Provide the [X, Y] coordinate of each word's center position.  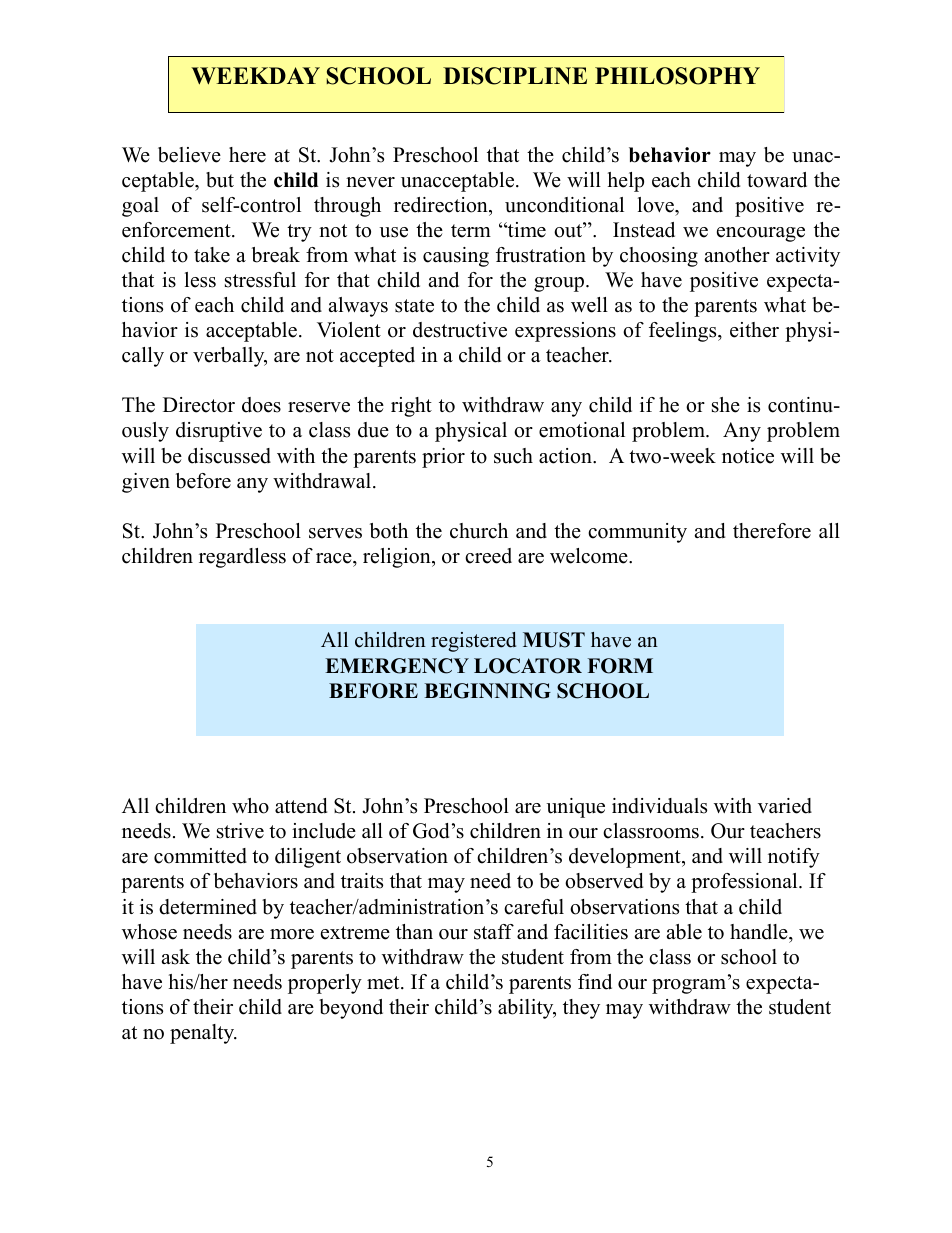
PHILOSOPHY [677, 76]
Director [199, 405]
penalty [203, 1034]
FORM [620, 666]
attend [301, 806]
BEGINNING [487, 691]
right [411, 407]
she [726, 405]
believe [189, 155]
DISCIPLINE [515, 76]
